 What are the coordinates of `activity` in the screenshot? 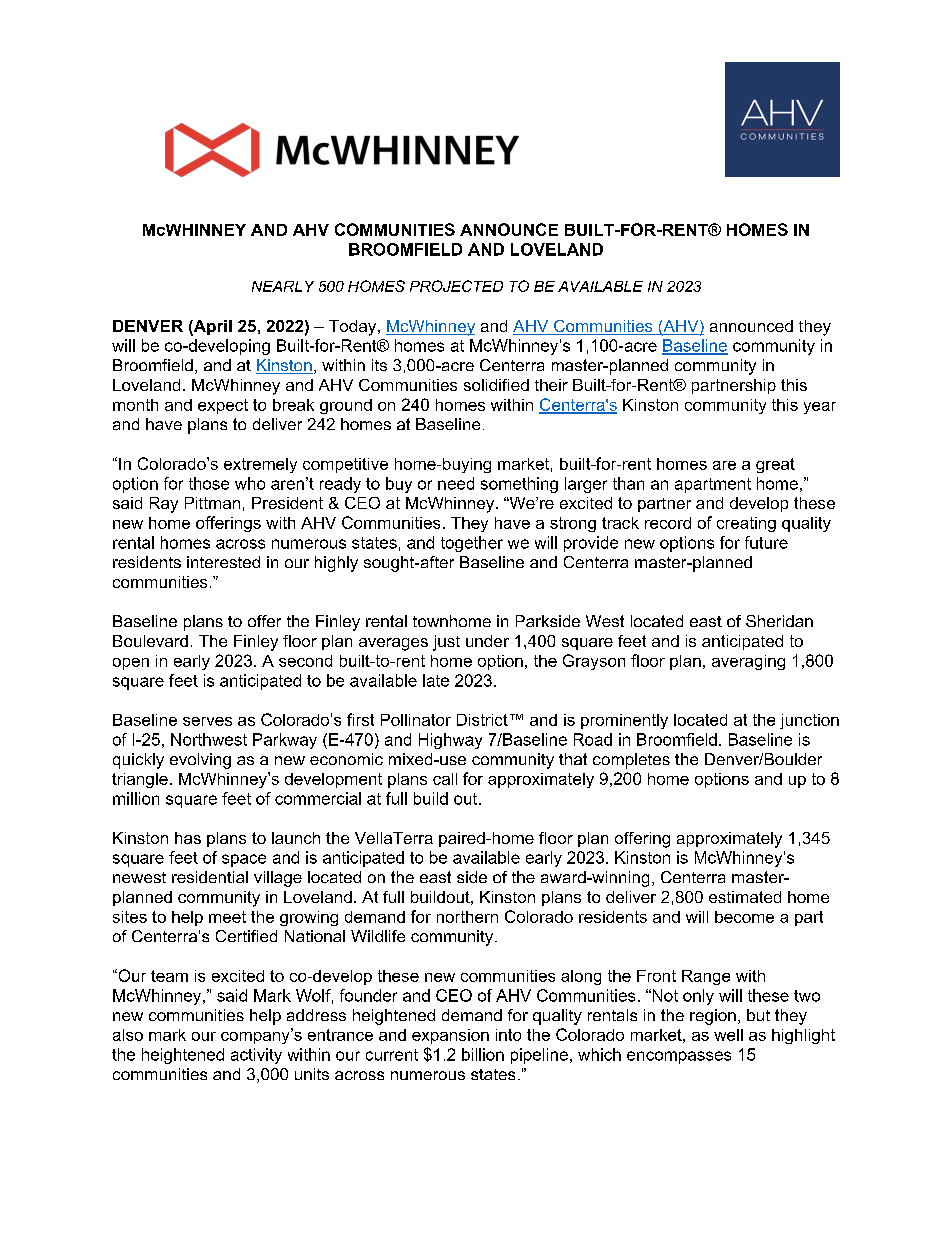 It's located at (256, 1056).
